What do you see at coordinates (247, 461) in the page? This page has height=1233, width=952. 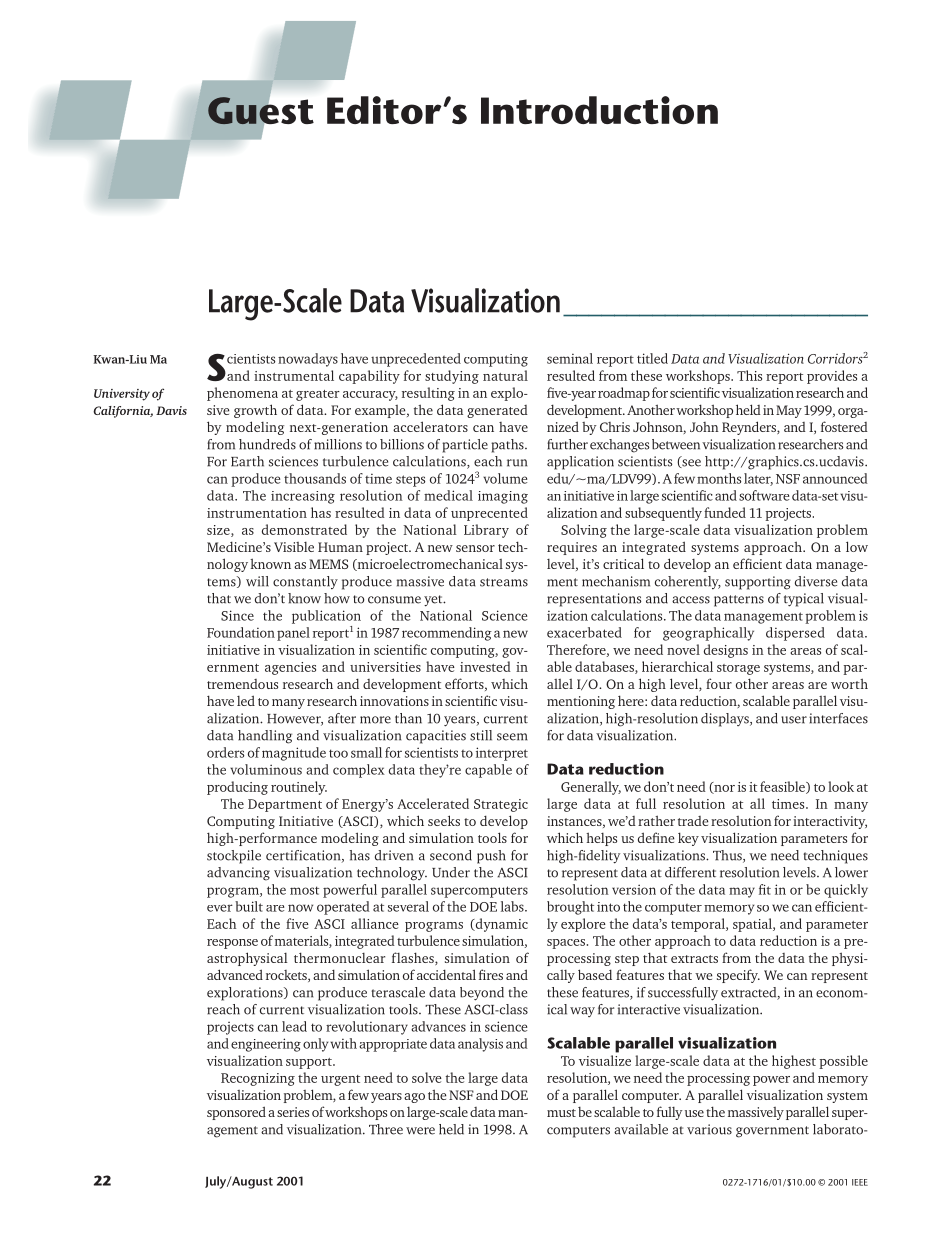 I see `Earth` at bounding box center [247, 461].
